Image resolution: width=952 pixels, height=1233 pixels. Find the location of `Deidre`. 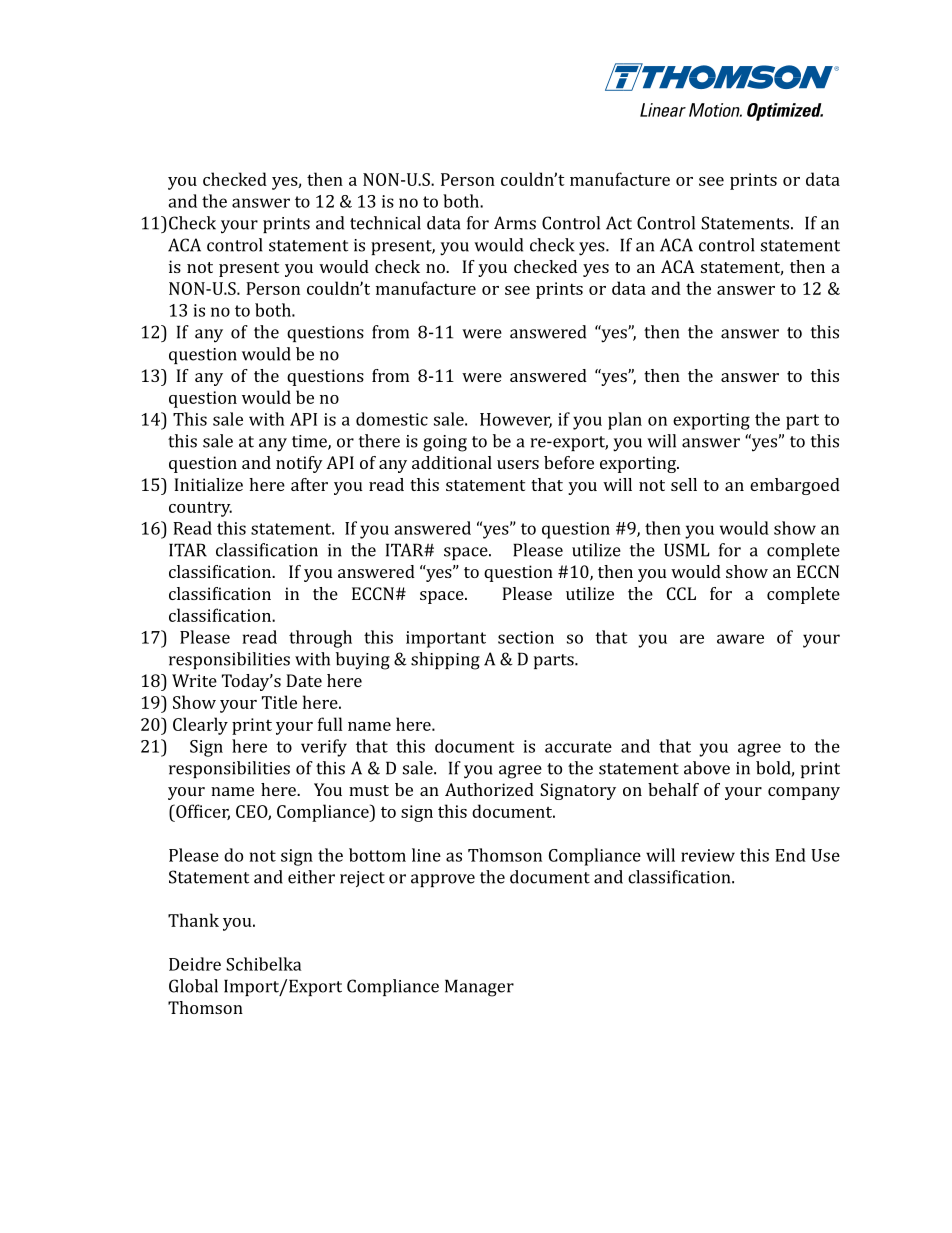

Deidre is located at coordinates (195, 964).
